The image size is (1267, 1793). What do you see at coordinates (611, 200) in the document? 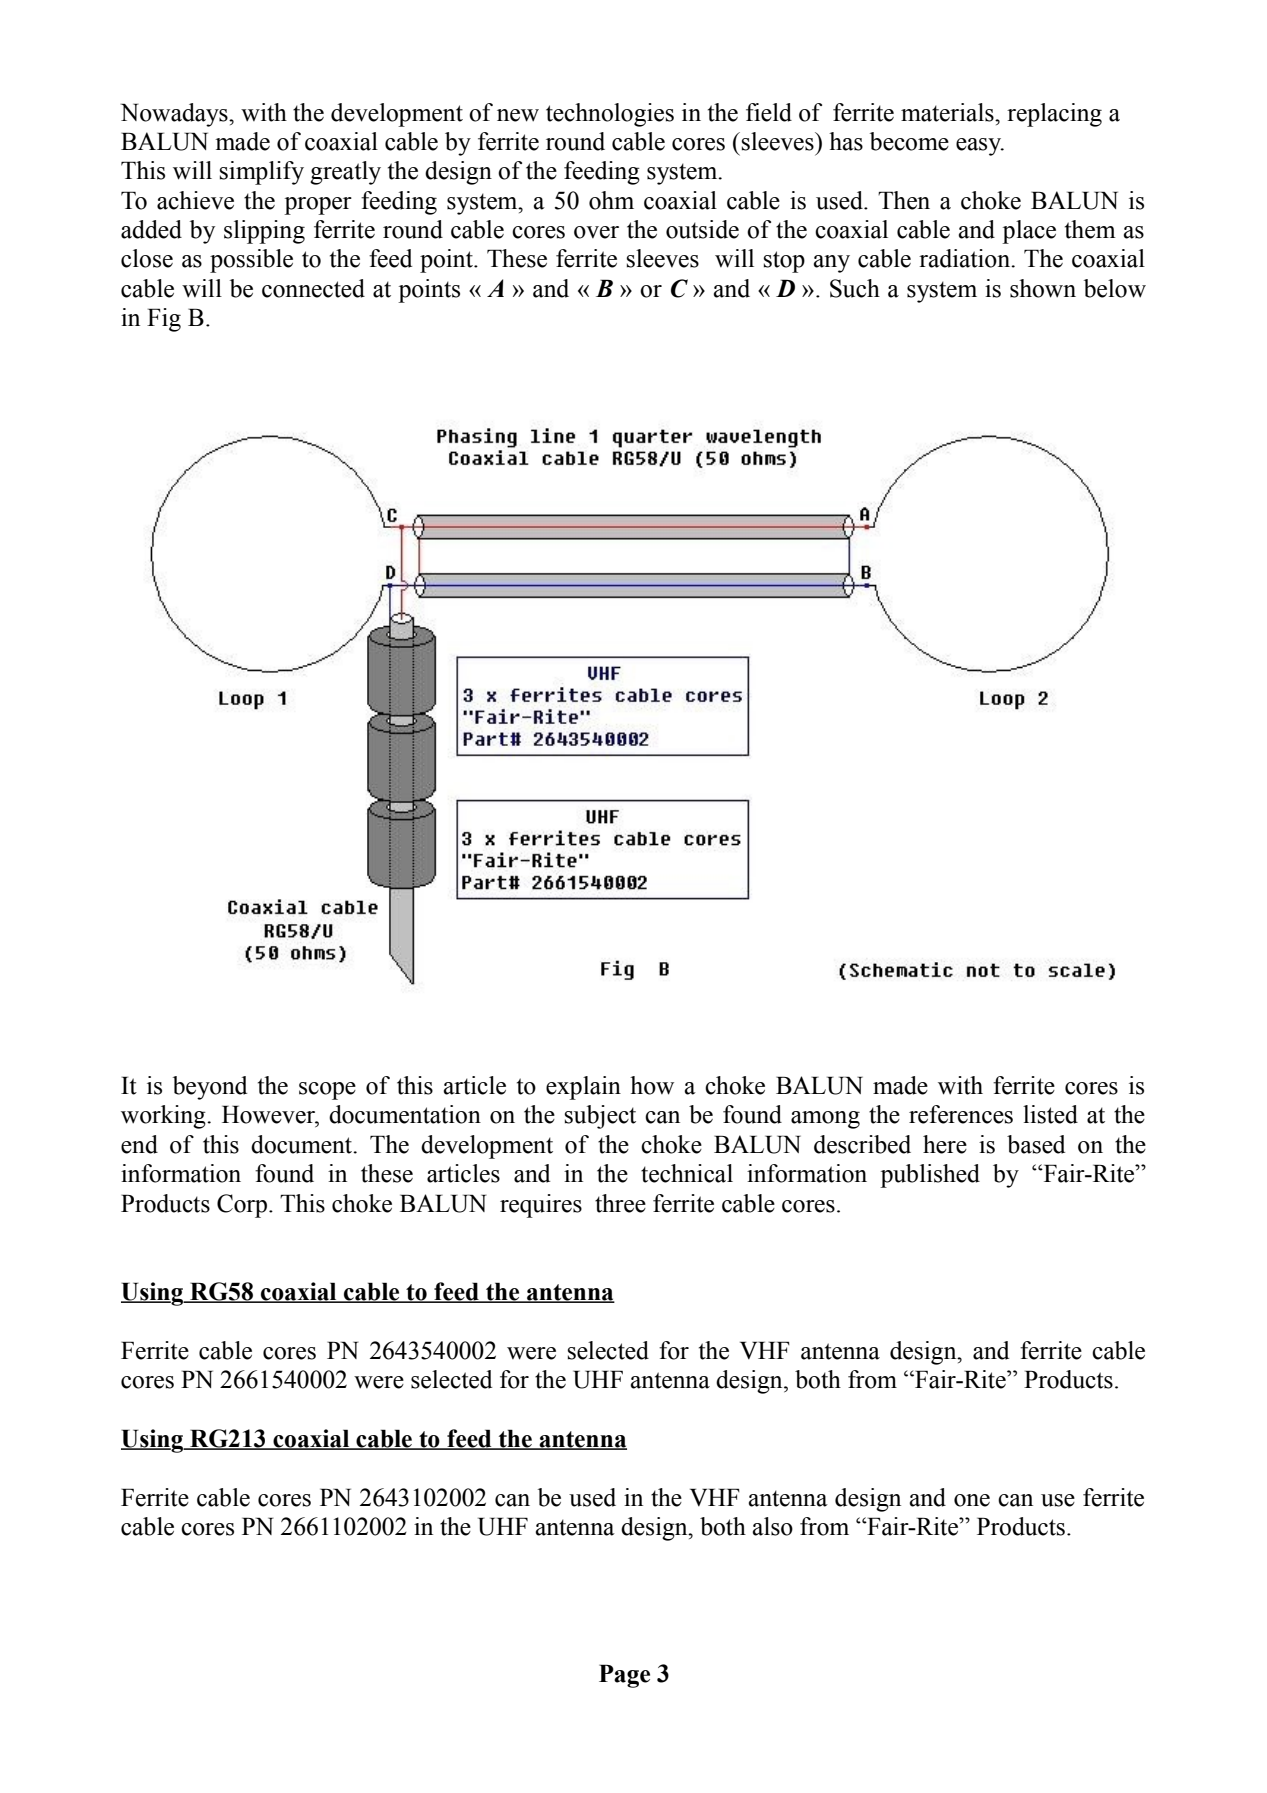
I see `ohm` at bounding box center [611, 200].
